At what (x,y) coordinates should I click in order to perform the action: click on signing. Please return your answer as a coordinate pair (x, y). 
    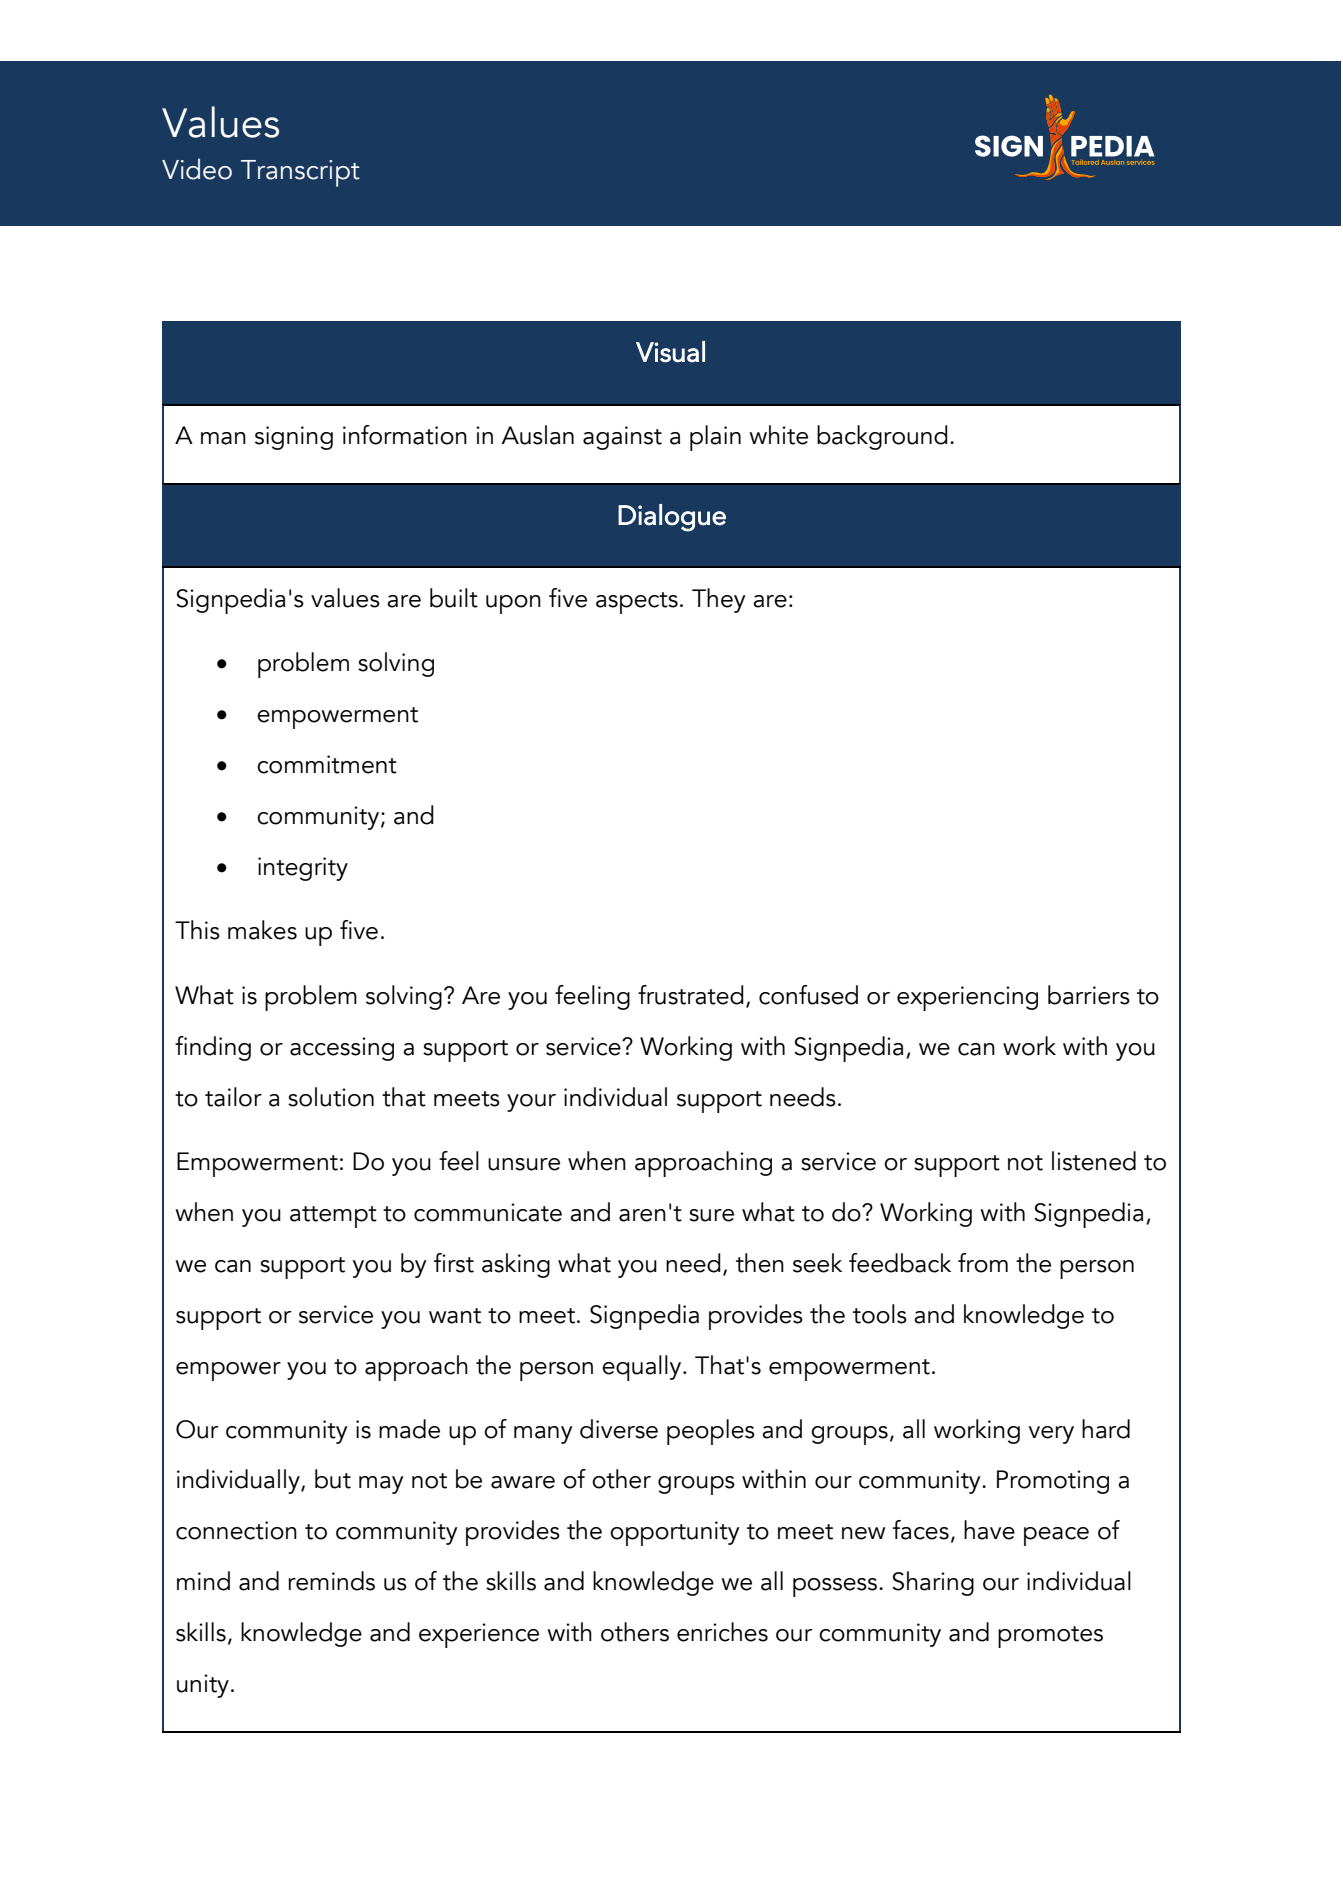
    Looking at the image, I should click on (294, 438).
